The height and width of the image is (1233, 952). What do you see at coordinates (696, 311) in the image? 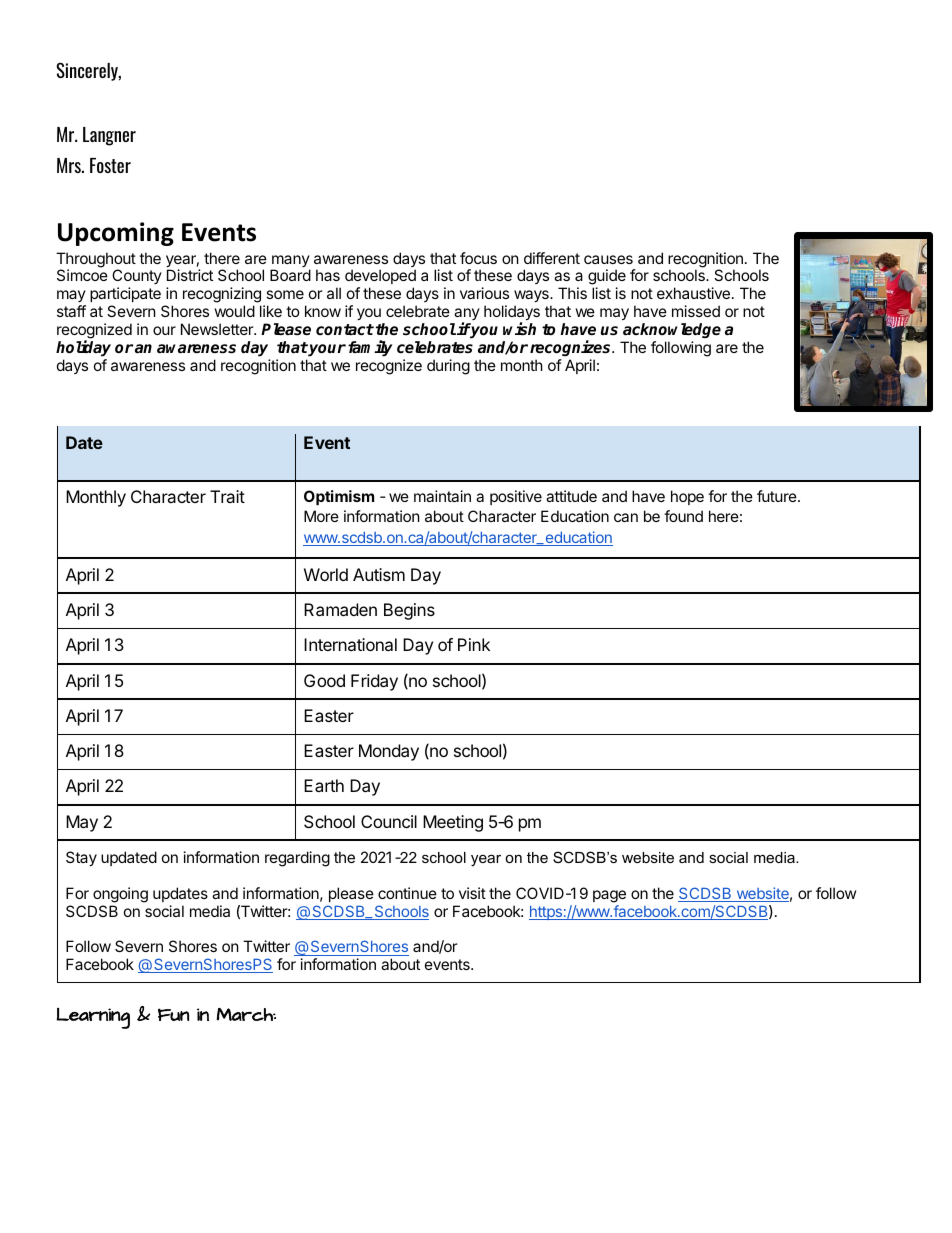
I see `missed` at bounding box center [696, 311].
